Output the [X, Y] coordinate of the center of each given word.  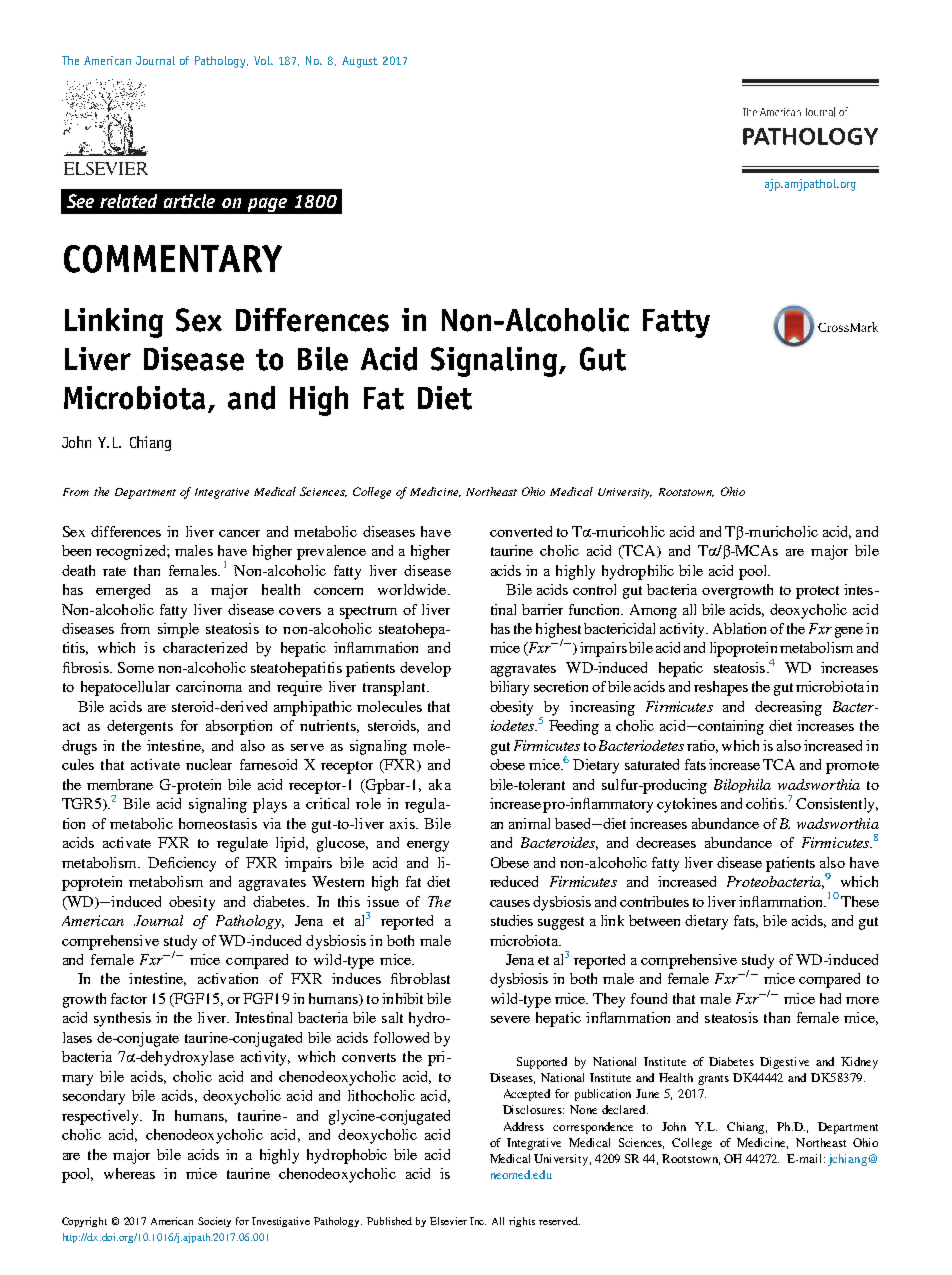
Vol [263, 60]
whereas [129, 1173]
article [189, 201]
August [360, 62]
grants [713, 1080]
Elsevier [448, 1221]
